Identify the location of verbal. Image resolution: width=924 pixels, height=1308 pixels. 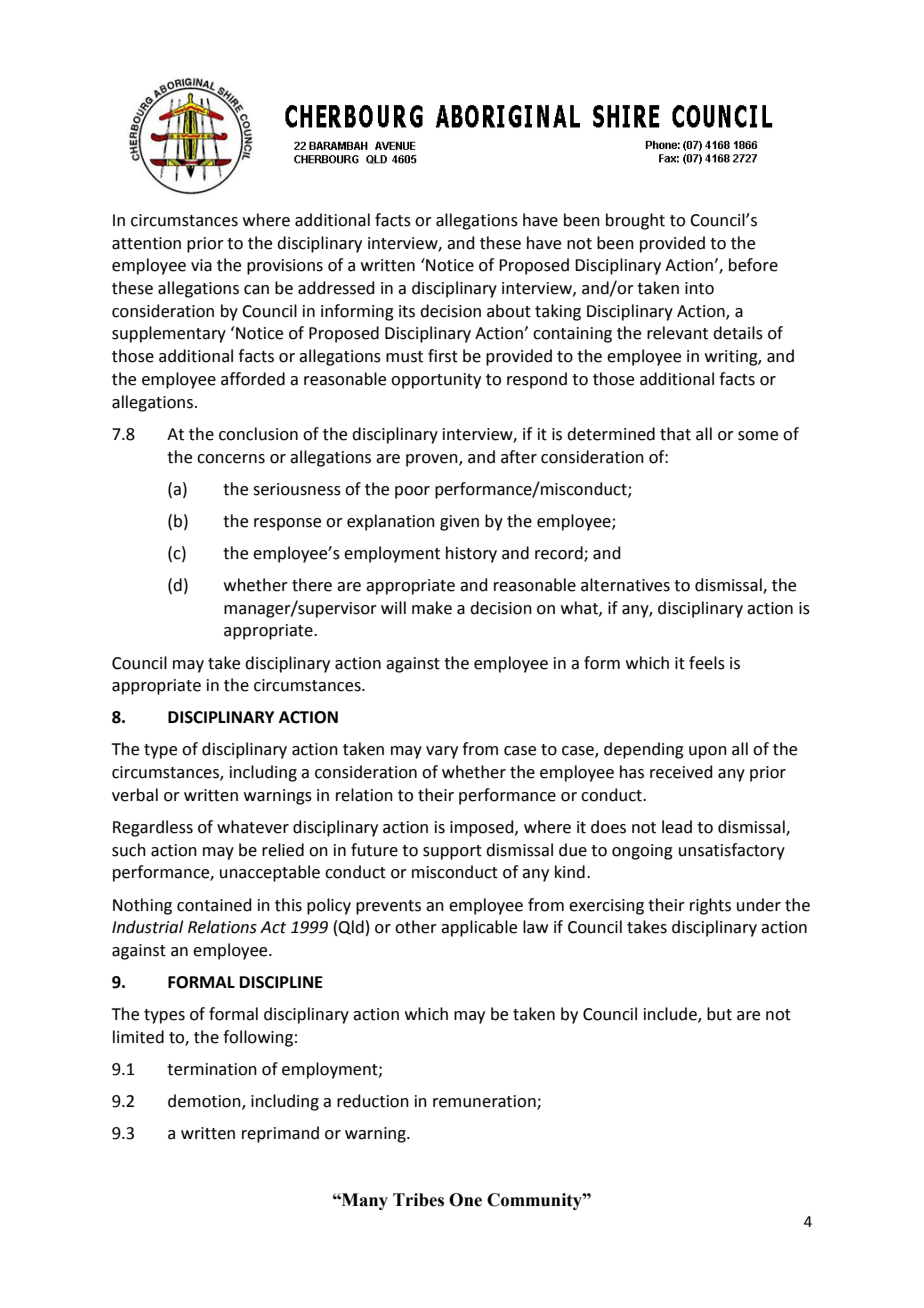
(135, 795).
